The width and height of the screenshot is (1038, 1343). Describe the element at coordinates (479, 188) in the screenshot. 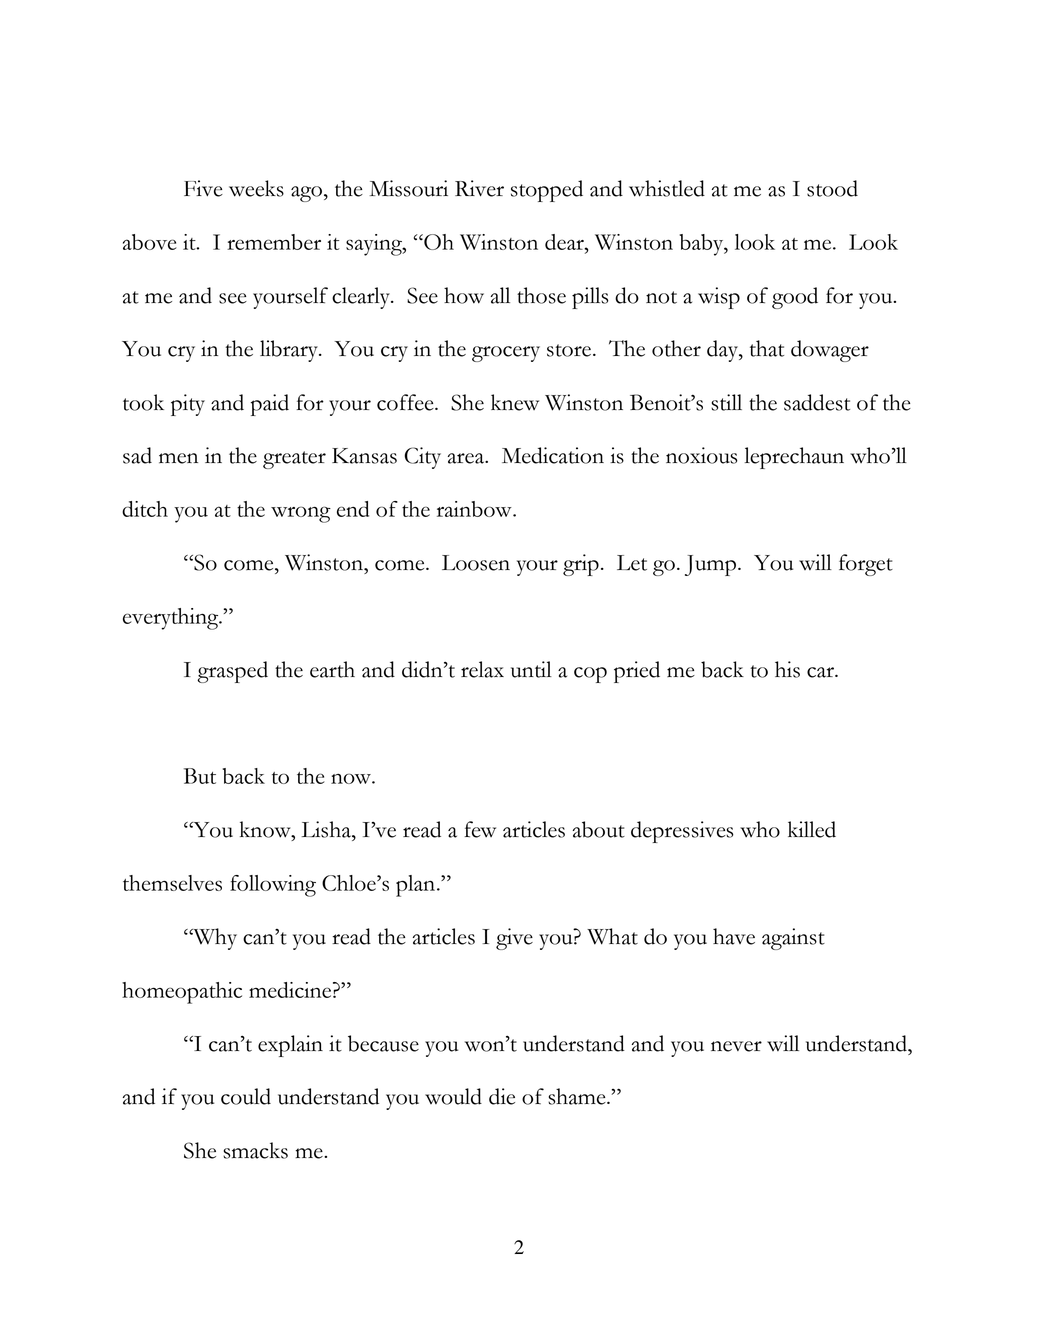

I see `River` at that location.
